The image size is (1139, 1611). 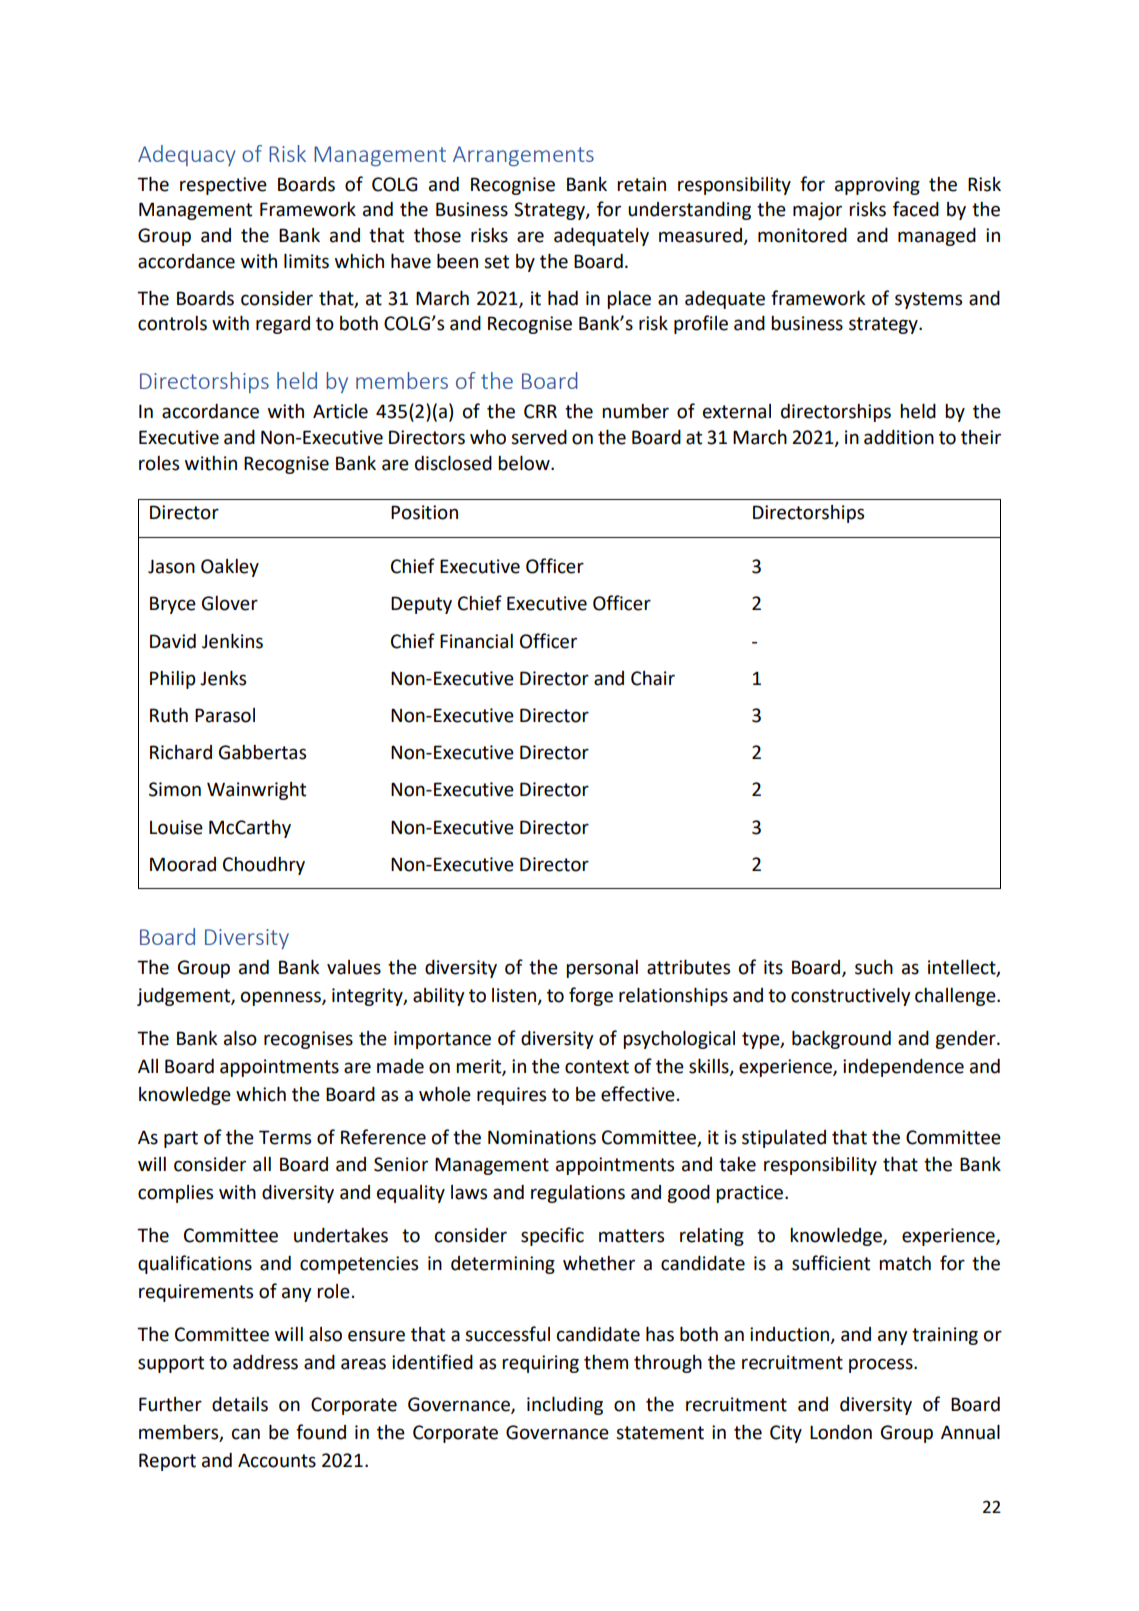 I want to click on respective, so click(x=223, y=186).
